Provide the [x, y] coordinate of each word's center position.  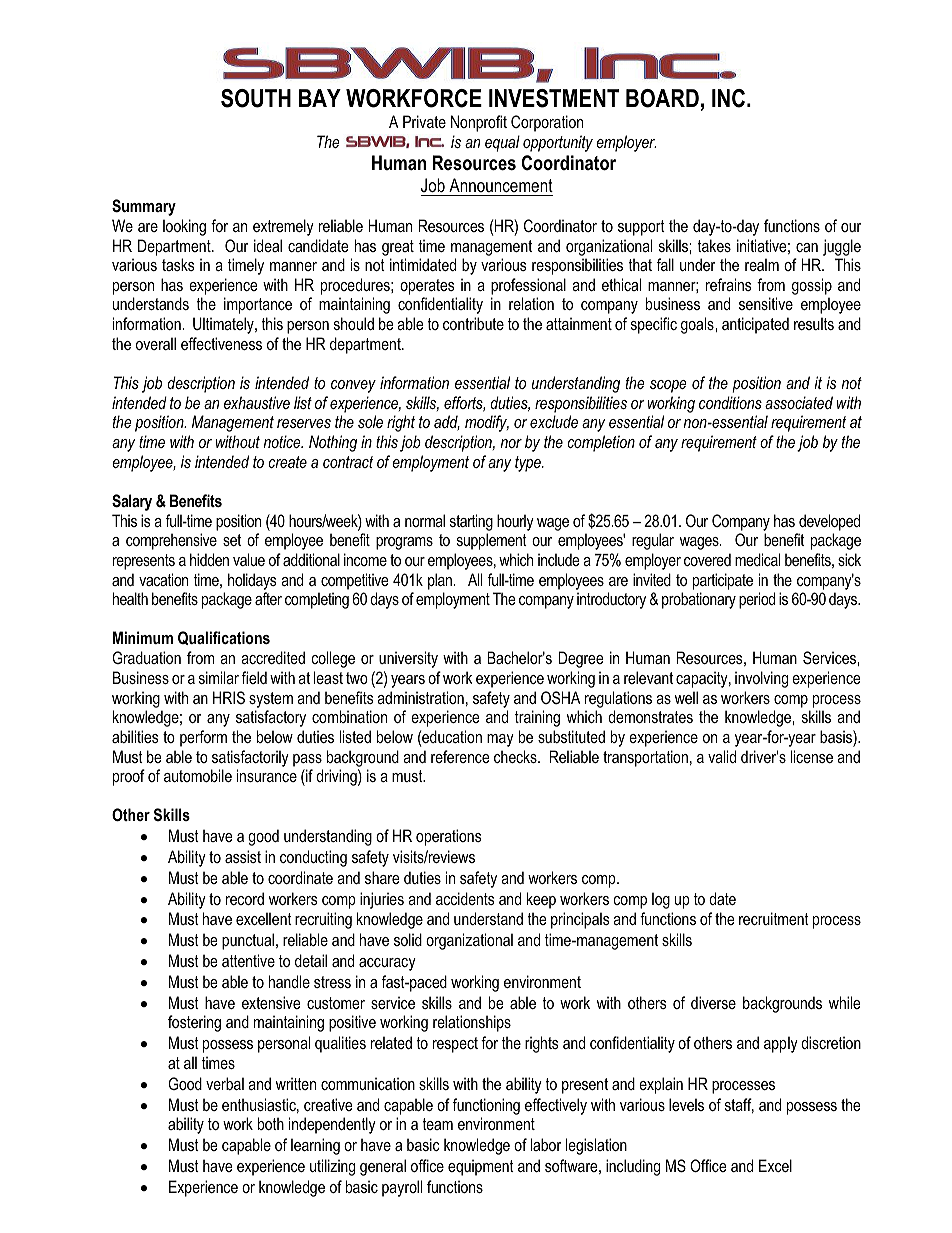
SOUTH [256, 98]
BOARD [662, 98]
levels [686, 1104]
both [271, 1123]
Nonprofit [479, 123]
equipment [481, 1167]
